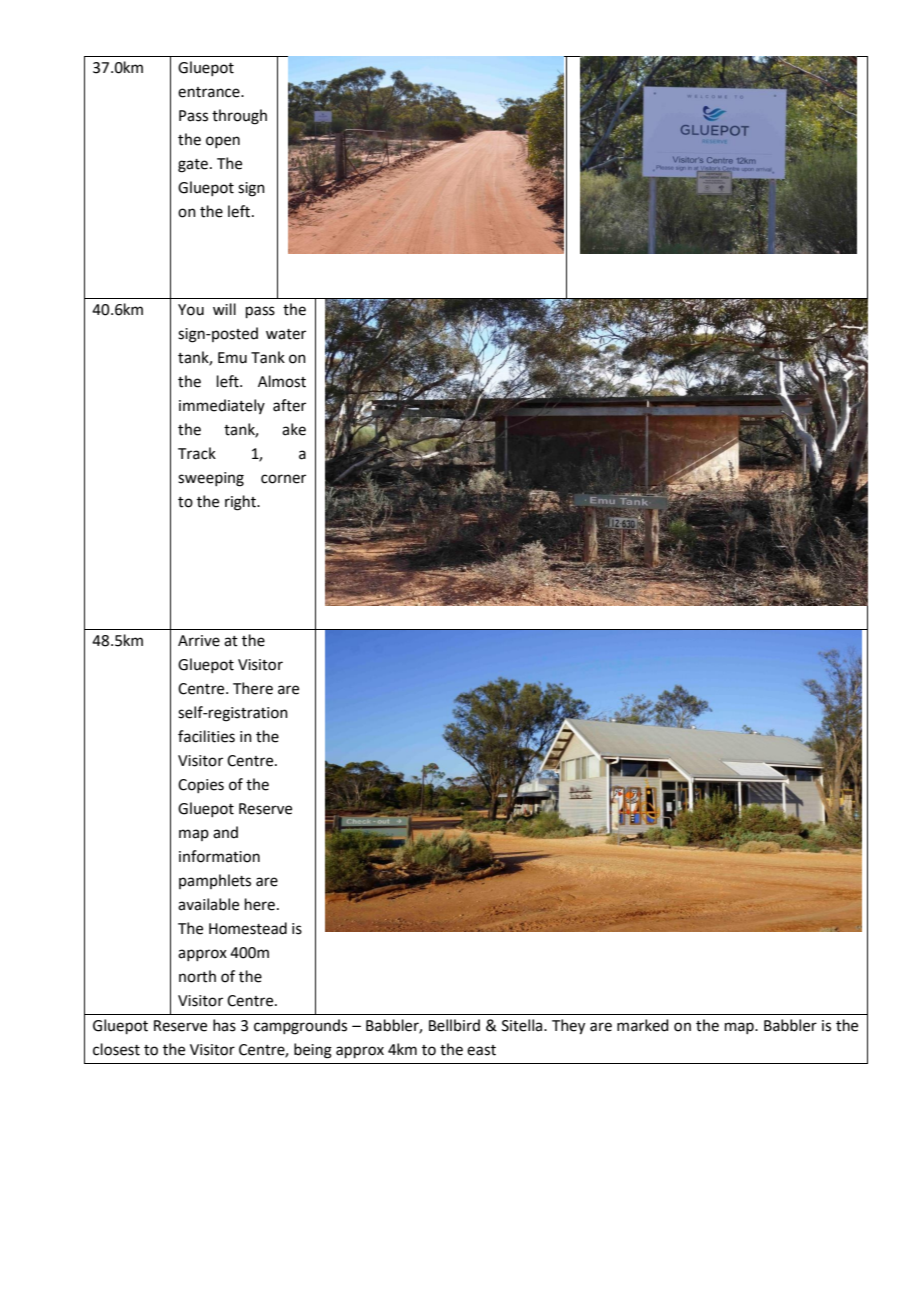 The image size is (924, 1308). What do you see at coordinates (201, 786) in the screenshot?
I see `Copies` at bounding box center [201, 786].
